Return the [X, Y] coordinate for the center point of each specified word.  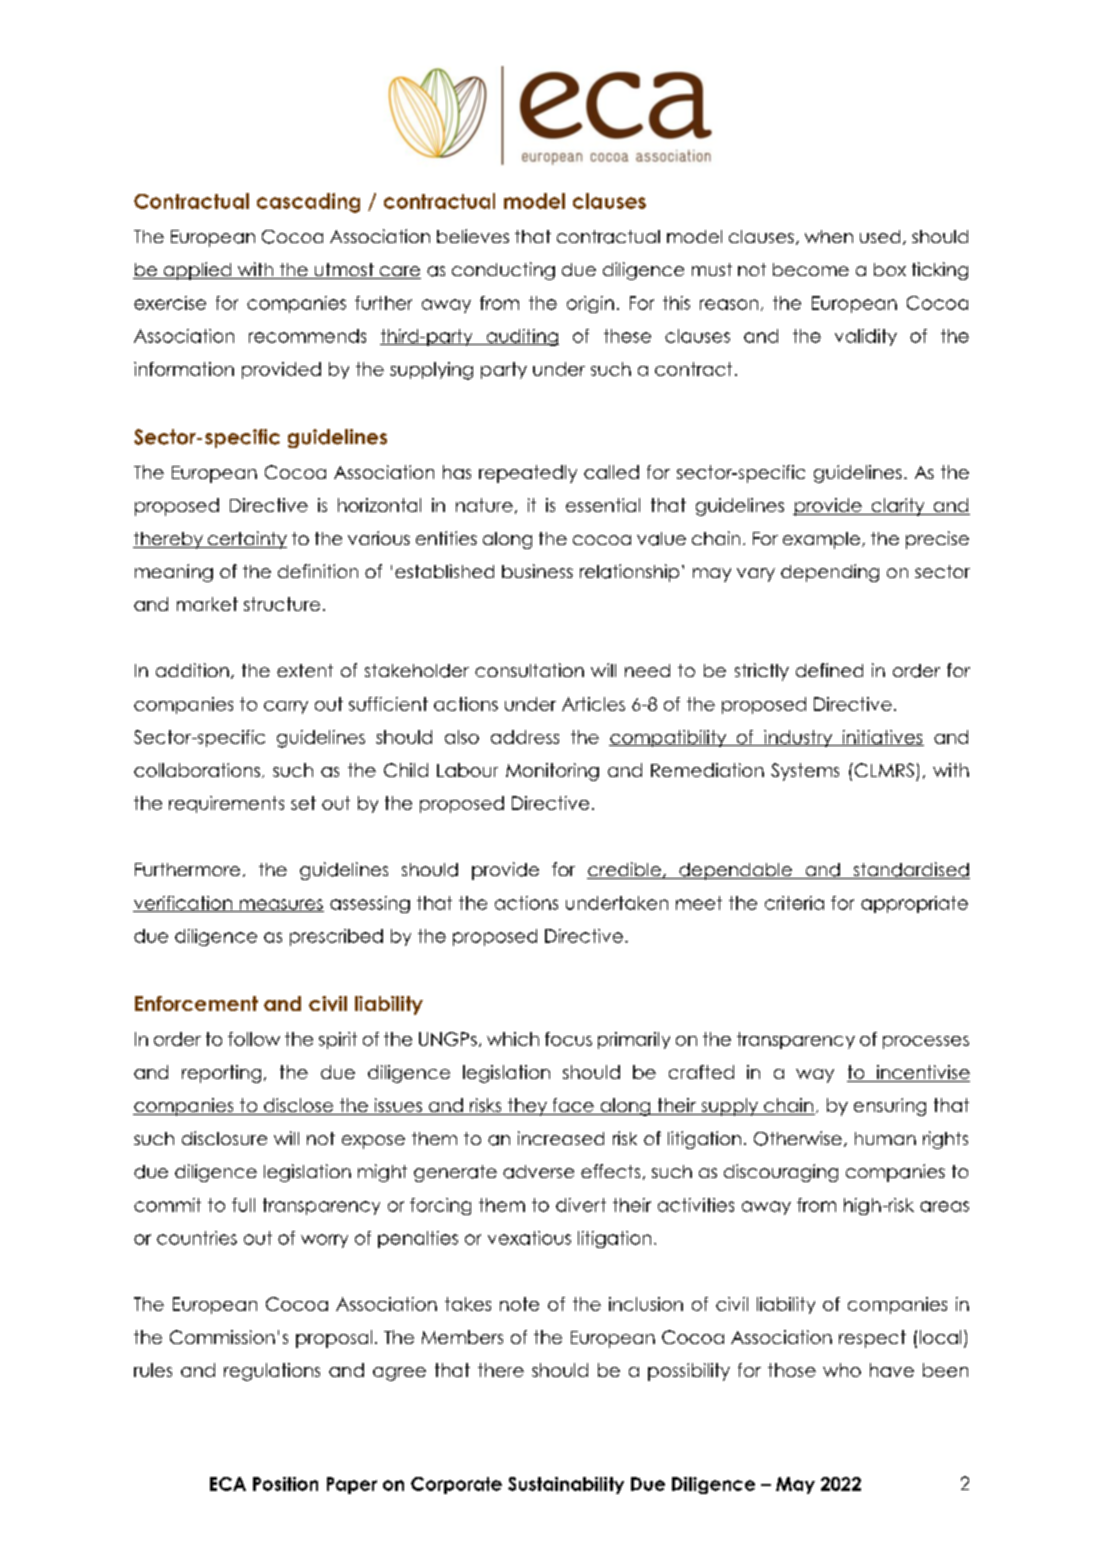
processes [926, 1042]
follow [254, 1039]
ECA [228, 1484]
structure [282, 604]
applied [197, 271]
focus [568, 1039]
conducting [503, 271]
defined [829, 670]
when [829, 236]
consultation [529, 670]
